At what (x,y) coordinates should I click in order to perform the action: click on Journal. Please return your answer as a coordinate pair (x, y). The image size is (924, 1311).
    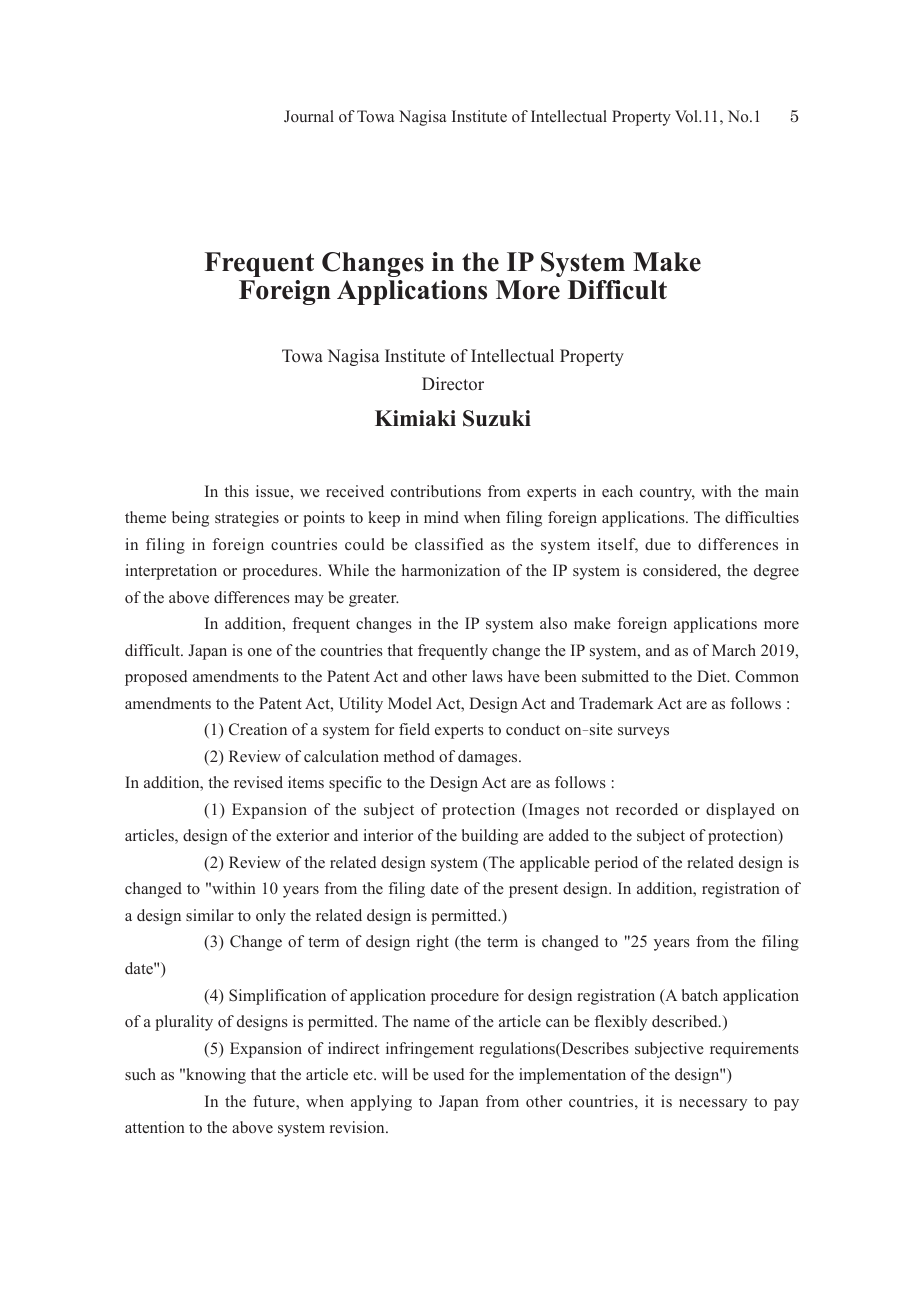
    Looking at the image, I should click on (309, 116).
